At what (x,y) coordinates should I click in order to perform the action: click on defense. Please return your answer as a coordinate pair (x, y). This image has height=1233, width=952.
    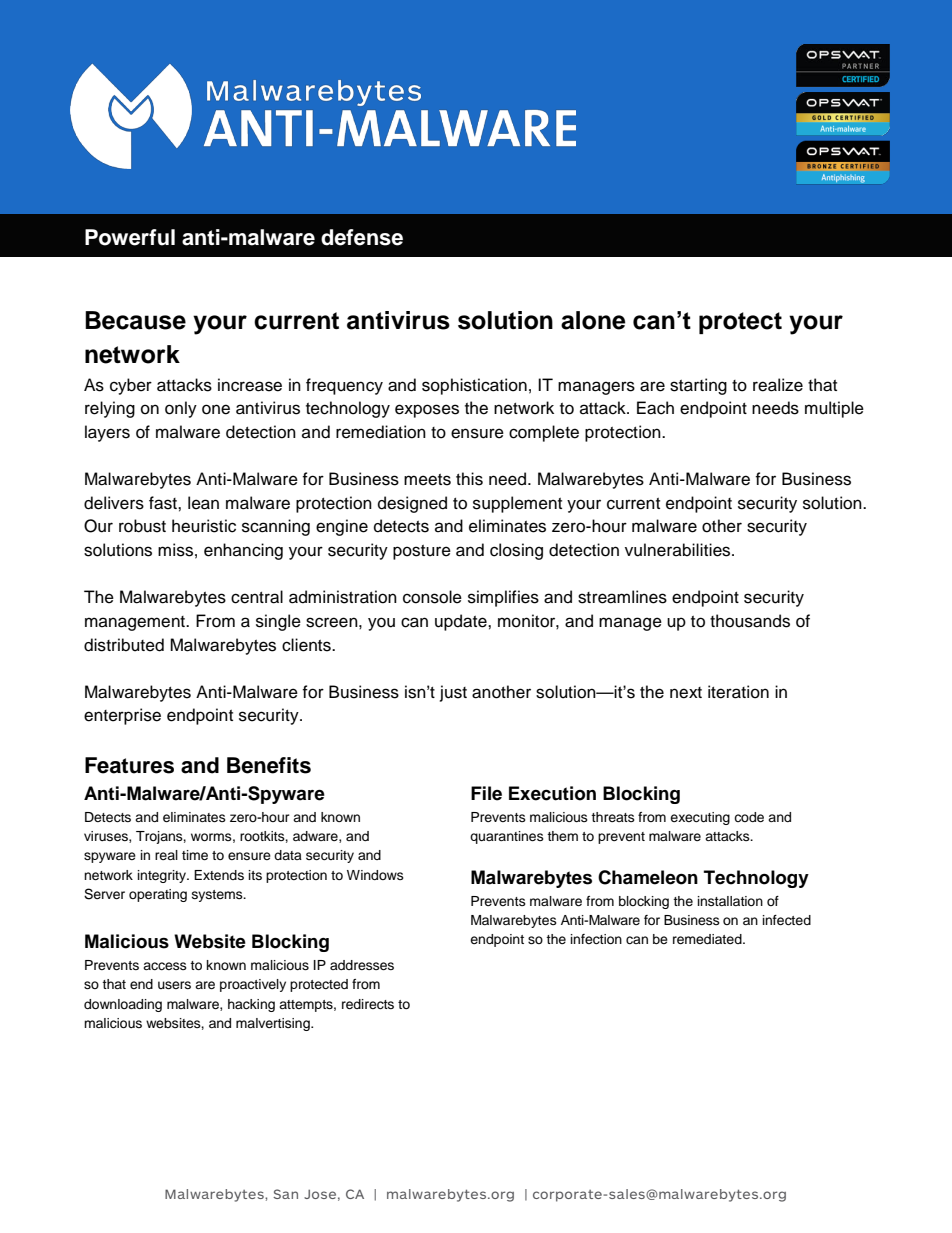
    Looking at the image, I should click on (362, 237).
